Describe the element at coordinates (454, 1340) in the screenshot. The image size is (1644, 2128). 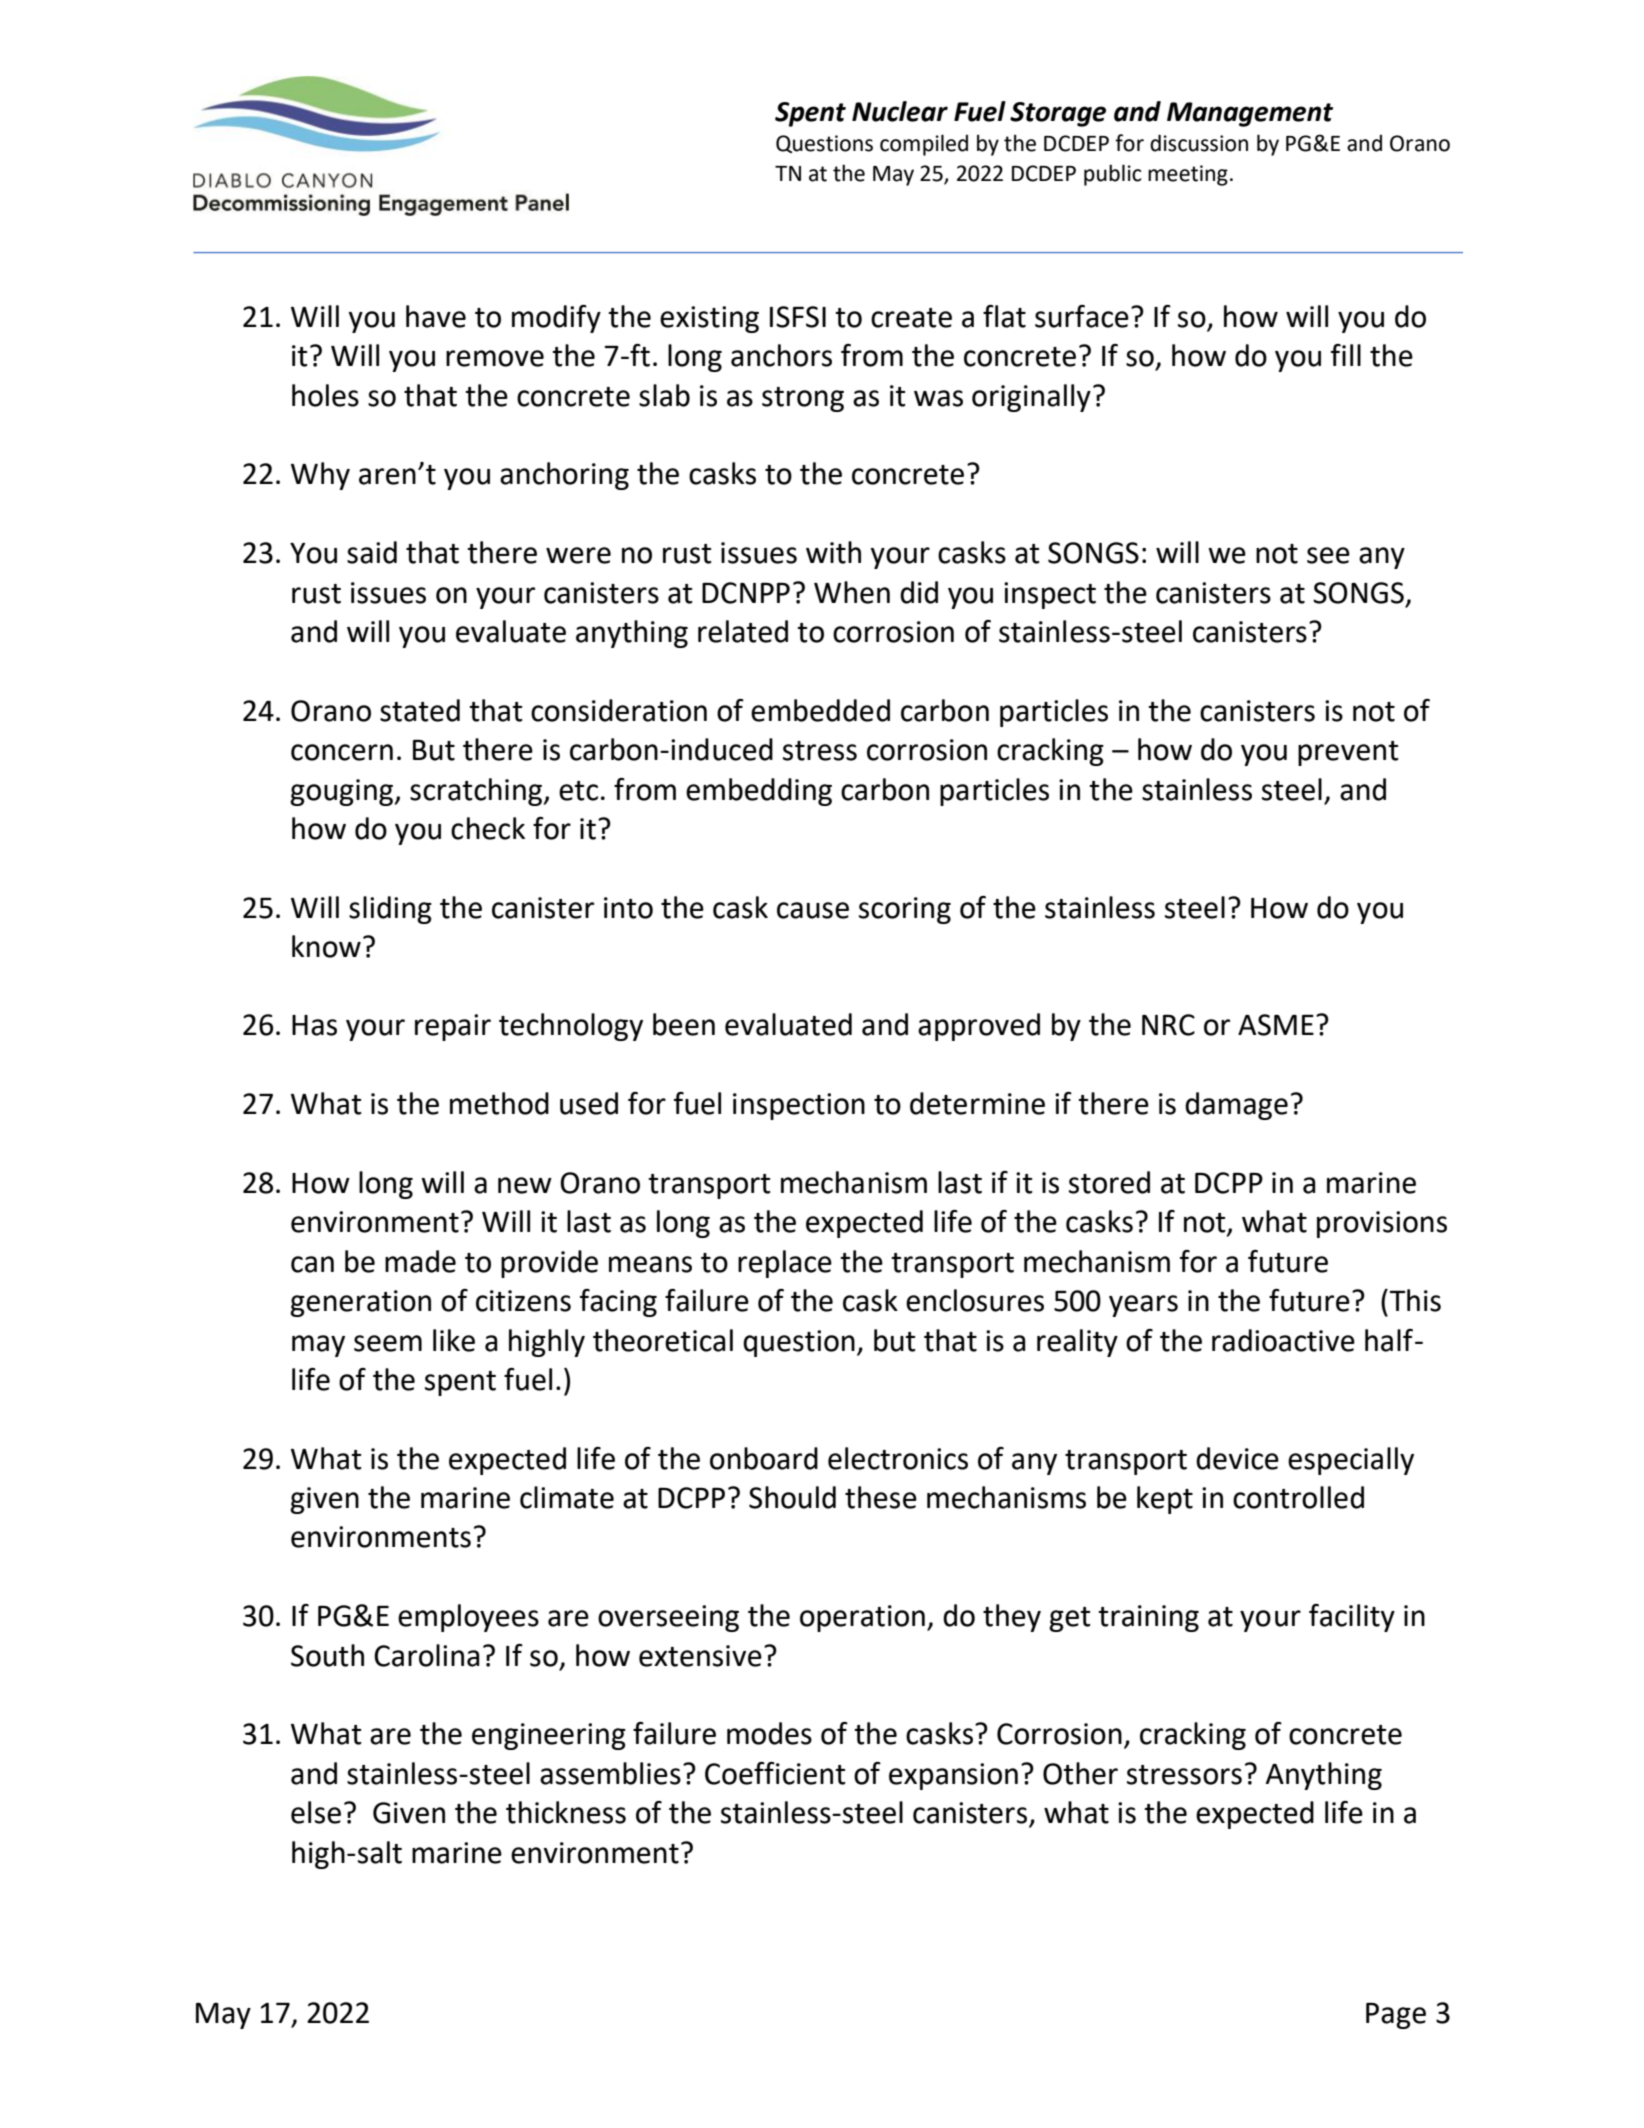
I see `like` at that location.
